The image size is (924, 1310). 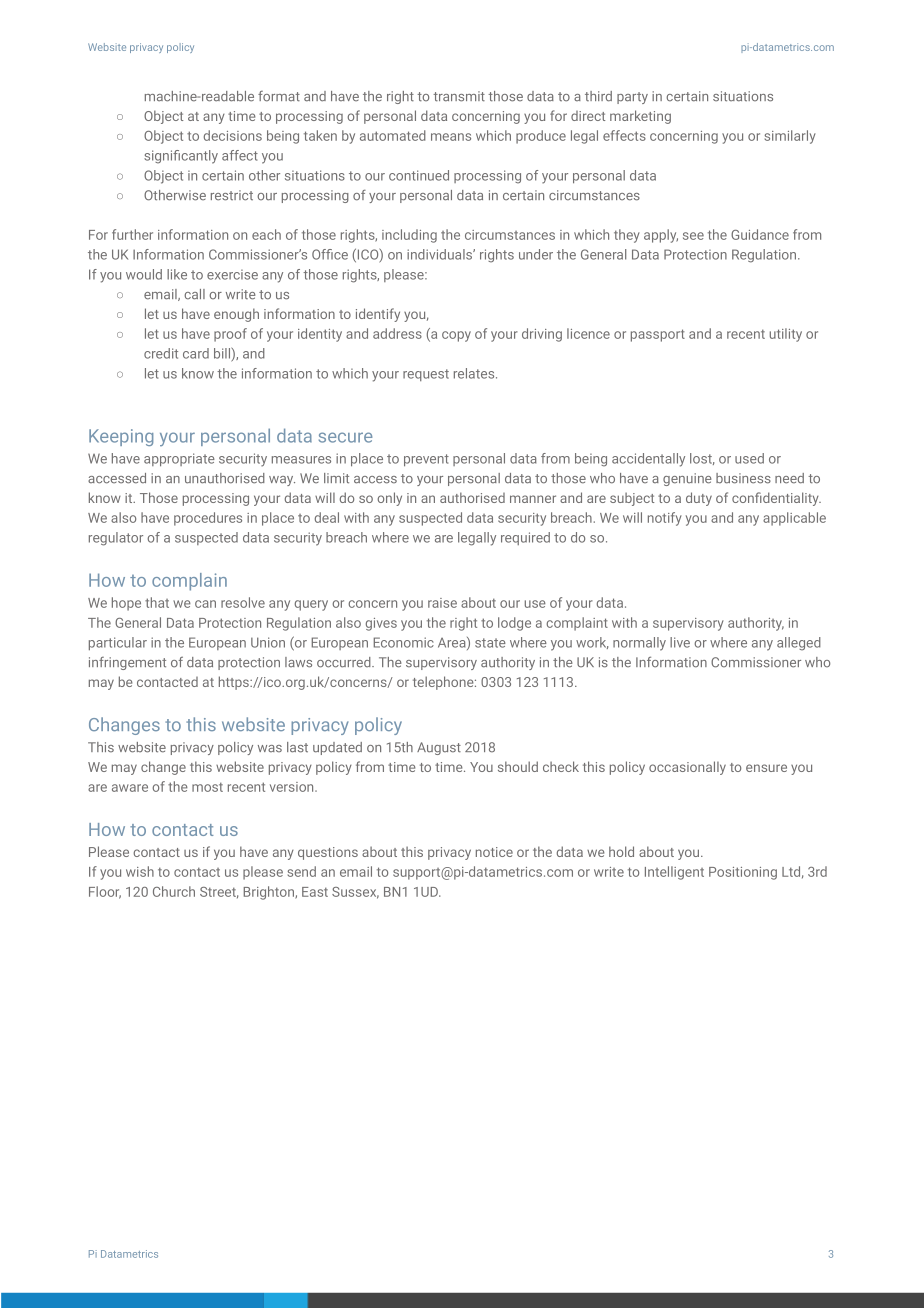 I want to click on Positioning, so click(x=743, y=873).
